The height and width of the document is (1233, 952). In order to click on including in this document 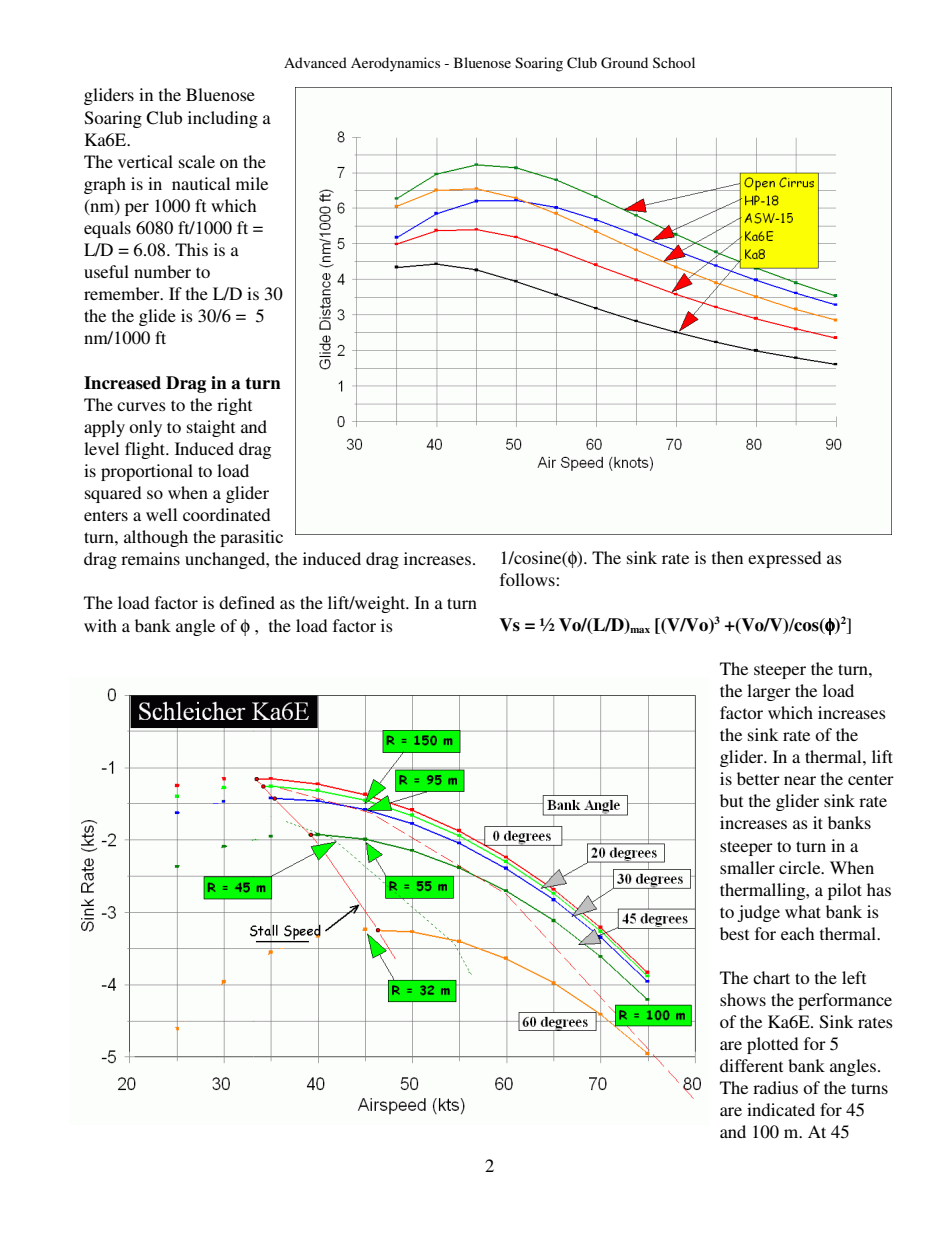, I will do `click(223, 119)`.
